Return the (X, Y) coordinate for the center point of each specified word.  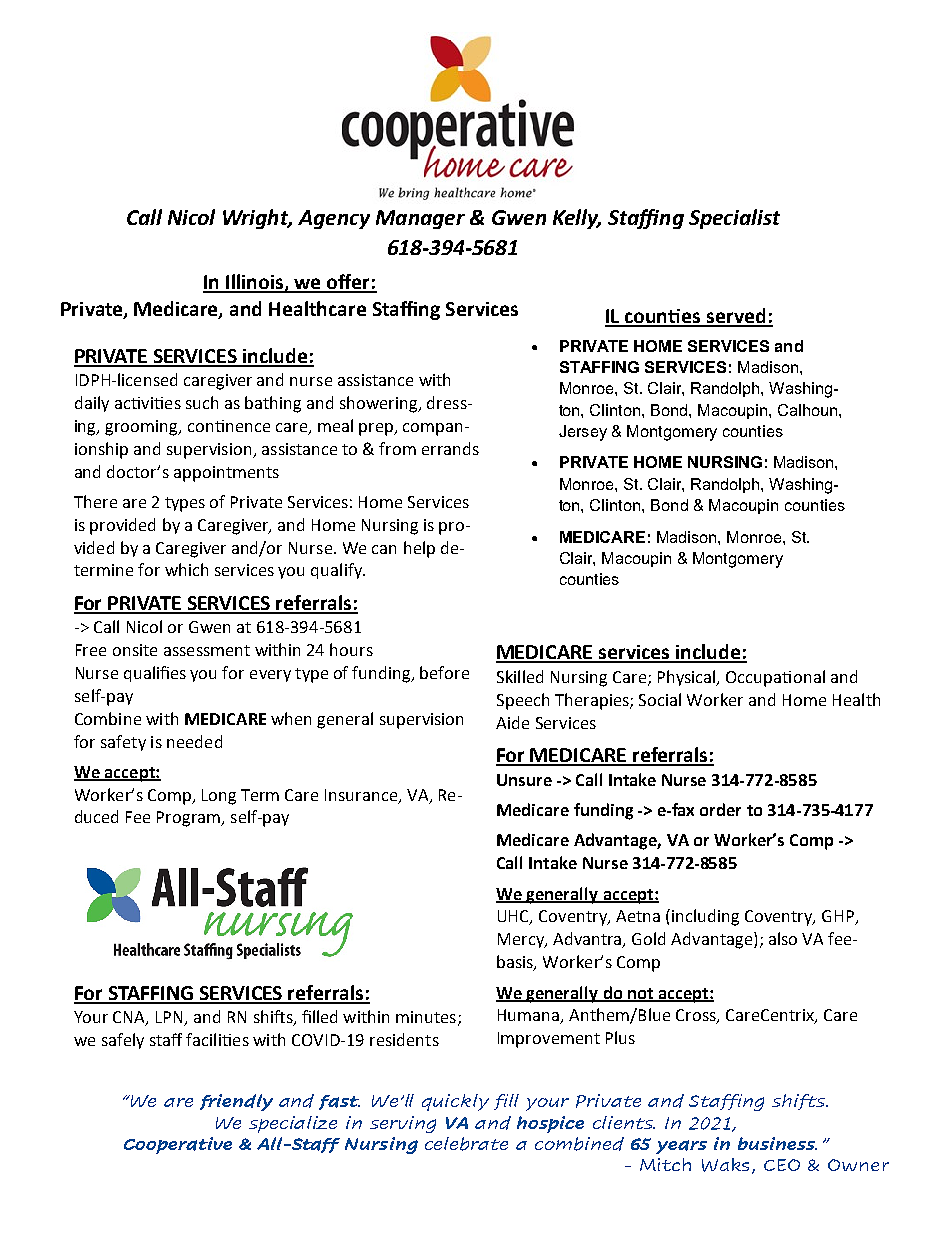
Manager (420, 219)
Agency (334, 219)
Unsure (524, 780)
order (720, 809)
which (186, 569)
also (783, 938)
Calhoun (809, 410)
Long (219, 797)
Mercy (522, 940)
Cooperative (178, 1145)
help (419, 549)
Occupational (775, 678)
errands (450, 448)
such (202, 402)
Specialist (734, 219)
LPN (171, 1018)
